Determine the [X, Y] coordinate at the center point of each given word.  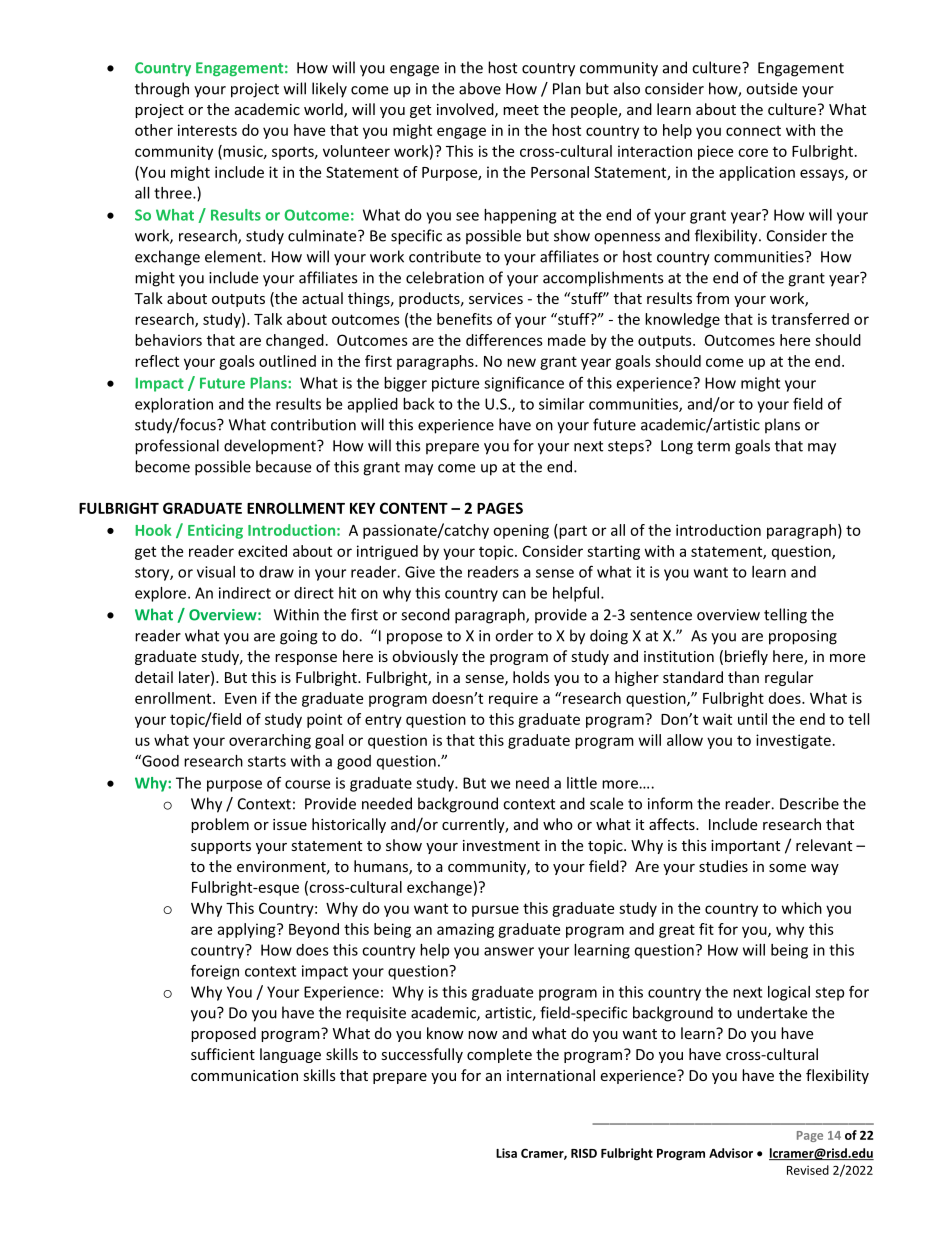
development [271, 447]
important [745, 847]
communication [244, 1075]
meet [521, 110]
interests [207, 130]
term [713, 446]
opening [521, 531]
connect [753, 131]
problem [220, 825]
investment [501, 845]
